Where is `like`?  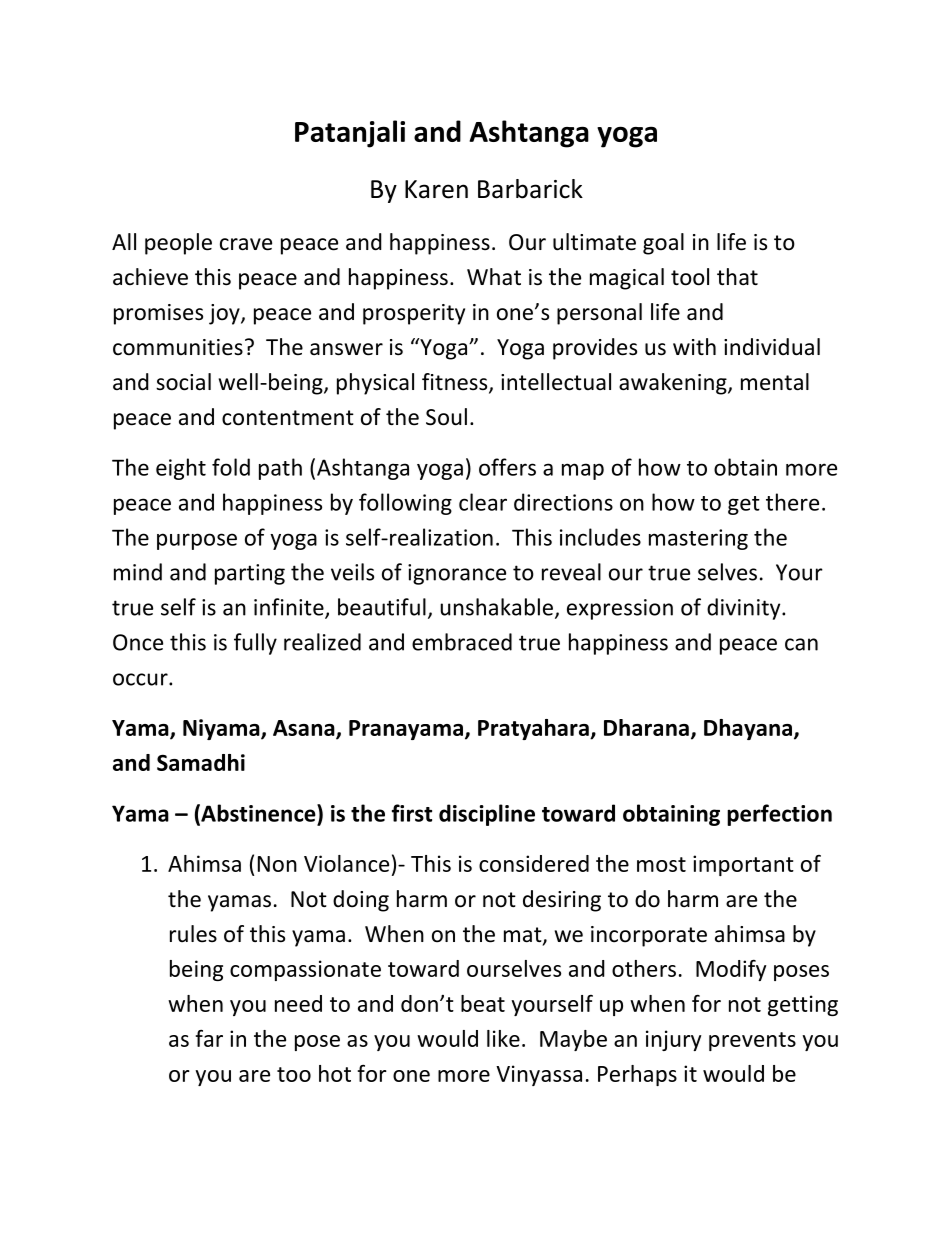
like is located at coordinates (503, 1038).
